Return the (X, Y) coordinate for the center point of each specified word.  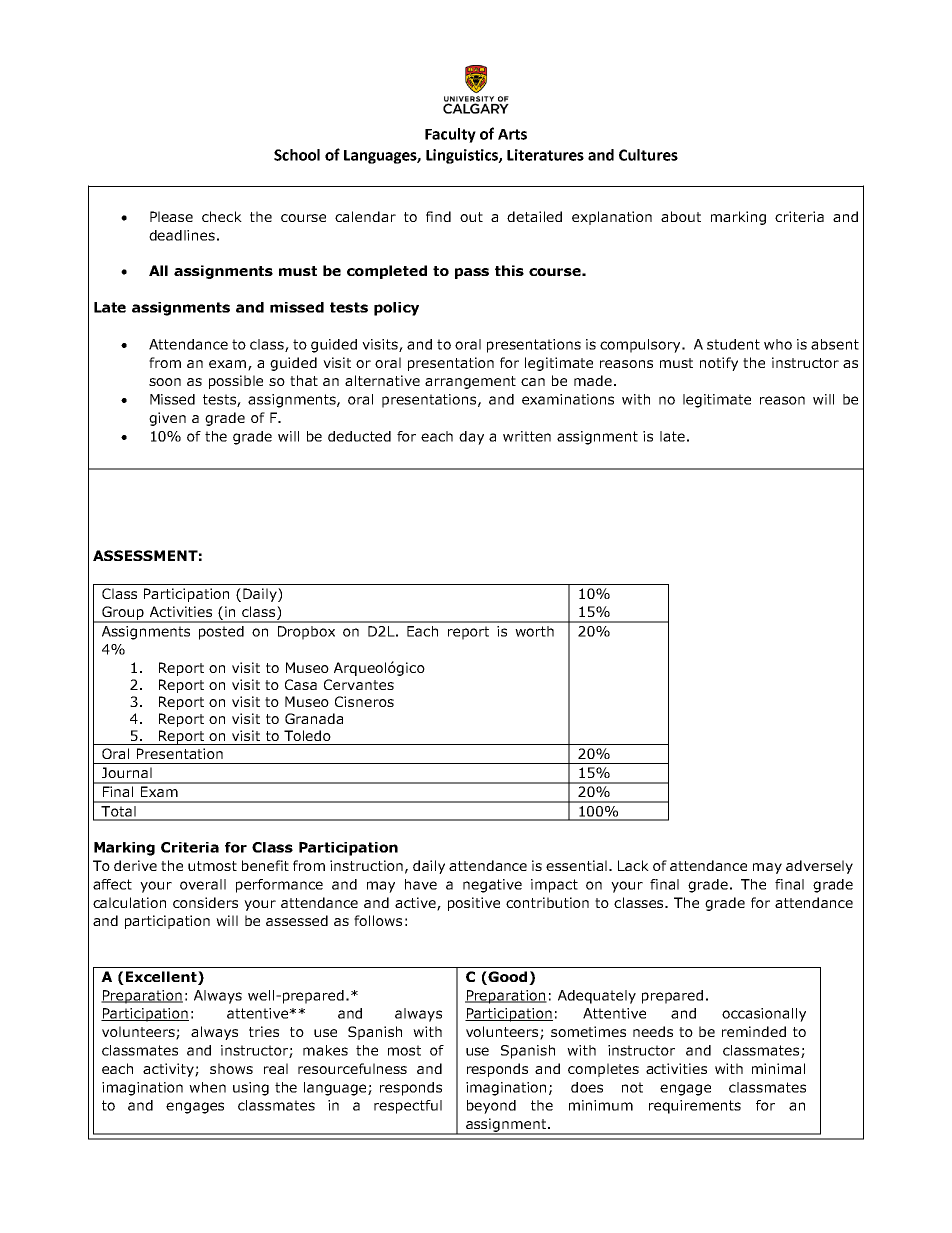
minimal (778, 1068)
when (207, 1087)
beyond (491, 1107)
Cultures (648, 155)
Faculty (450, 135)
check (222, 216)
